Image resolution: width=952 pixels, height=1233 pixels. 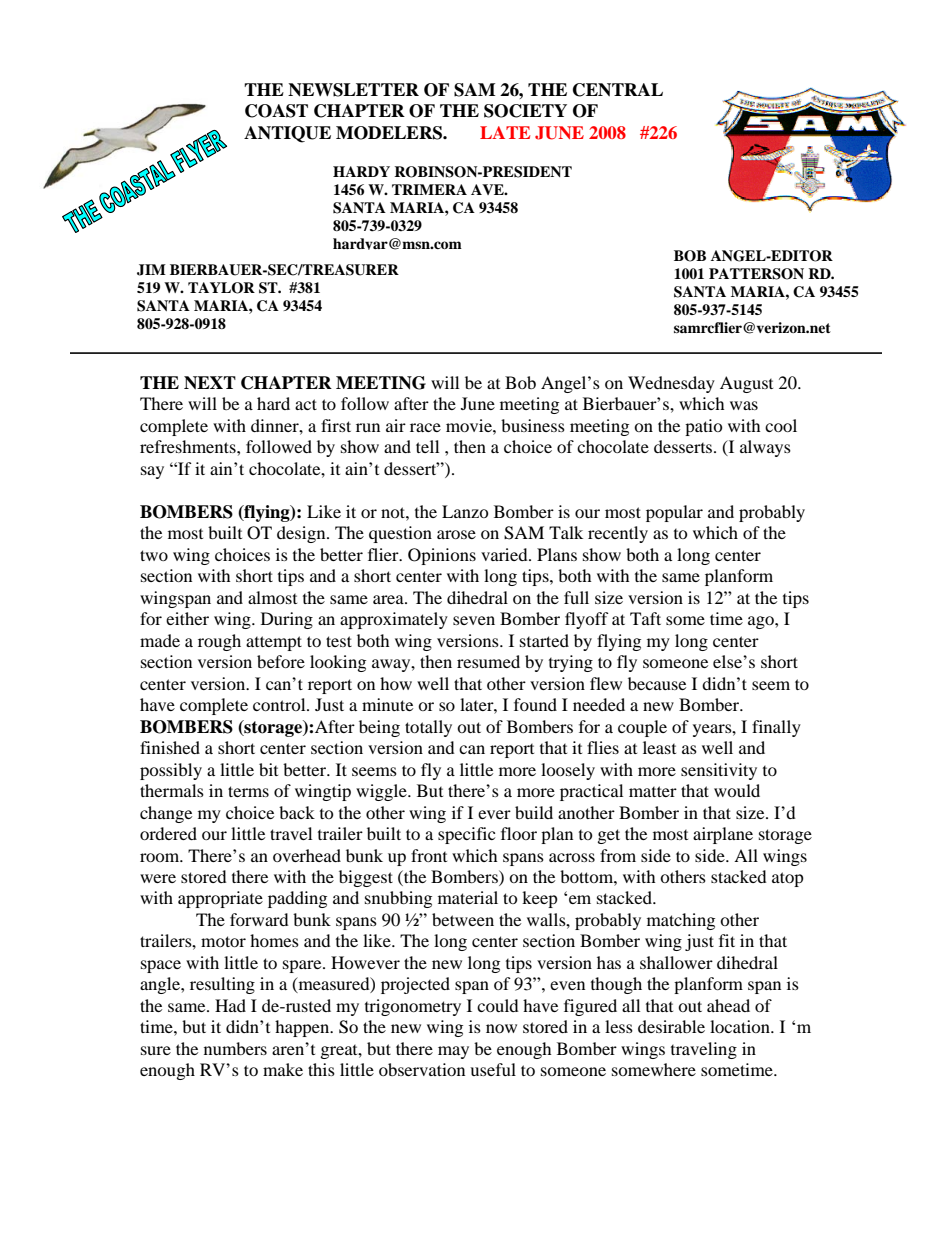 I want to click on CENTRAL, so click(x=618, y=90).
